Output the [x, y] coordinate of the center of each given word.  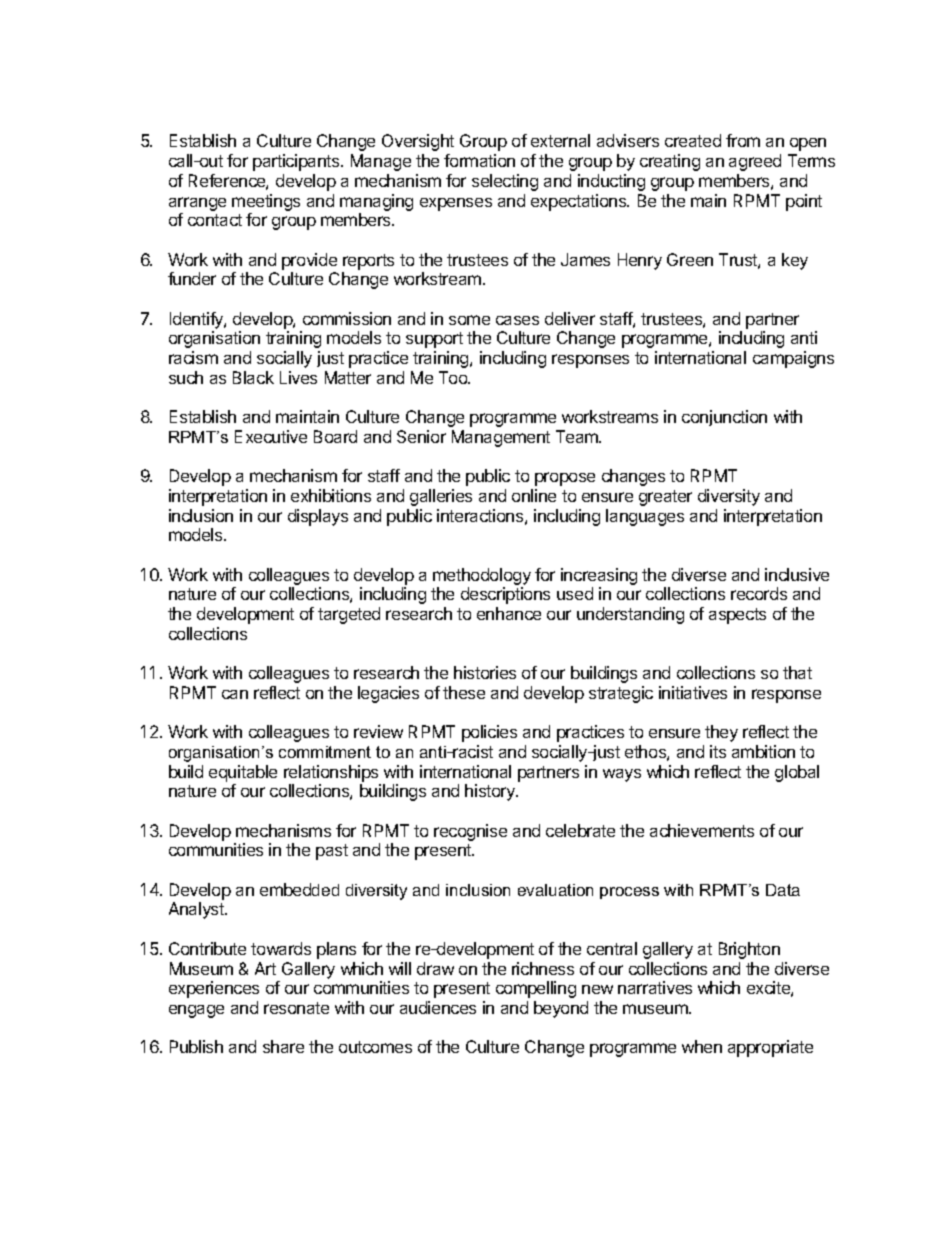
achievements [702, 830]
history [491, 792]
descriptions [505, 595]
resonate [296, 1008]
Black [253, 377]
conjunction [724, 418]
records [759, 593]
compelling [536, 989]
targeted [349, 615]
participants [297, 162]
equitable [243, 773]
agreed [755, 162]
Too [454, 377]
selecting [505, 182]
